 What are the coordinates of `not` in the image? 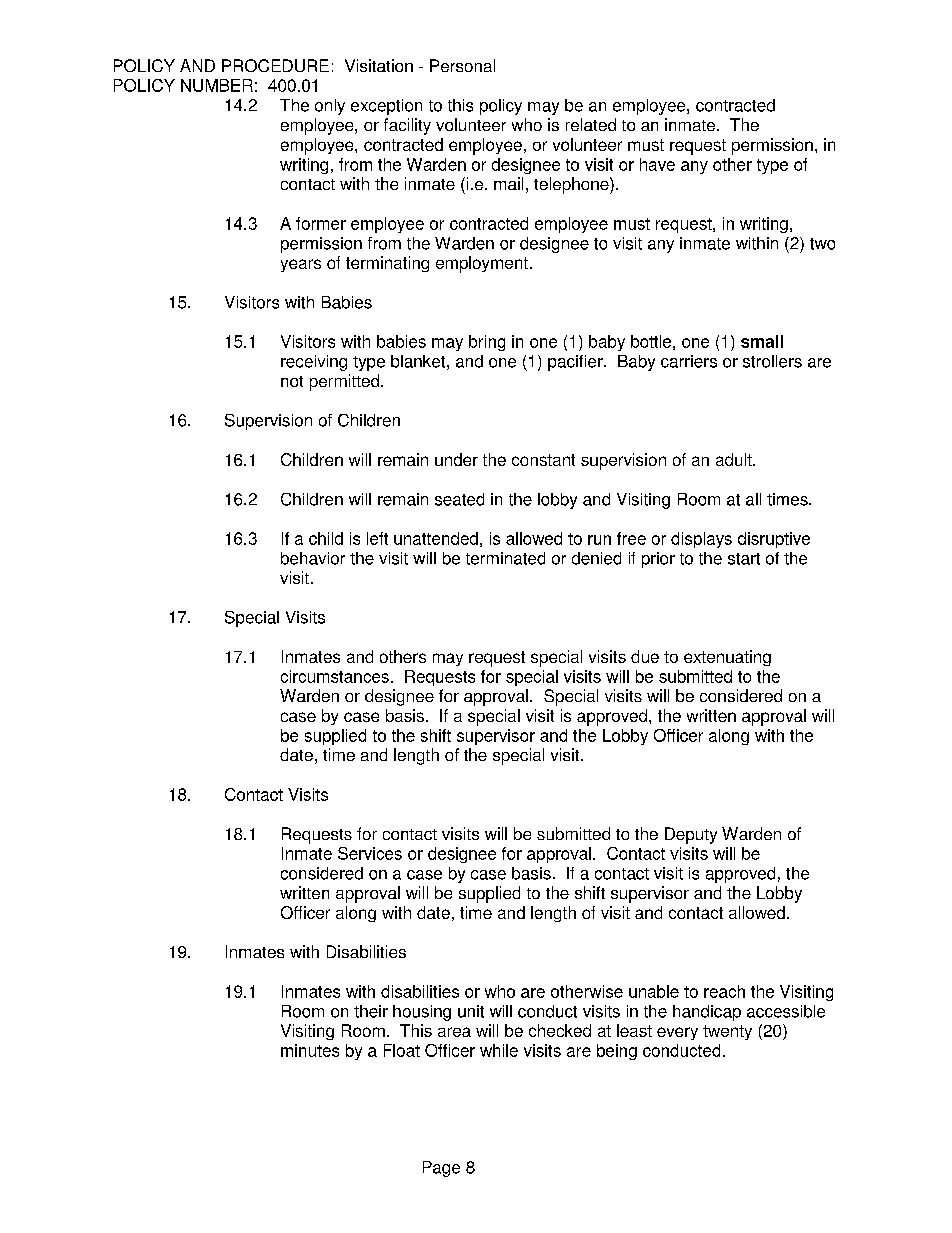 It's located at (292, 381).
